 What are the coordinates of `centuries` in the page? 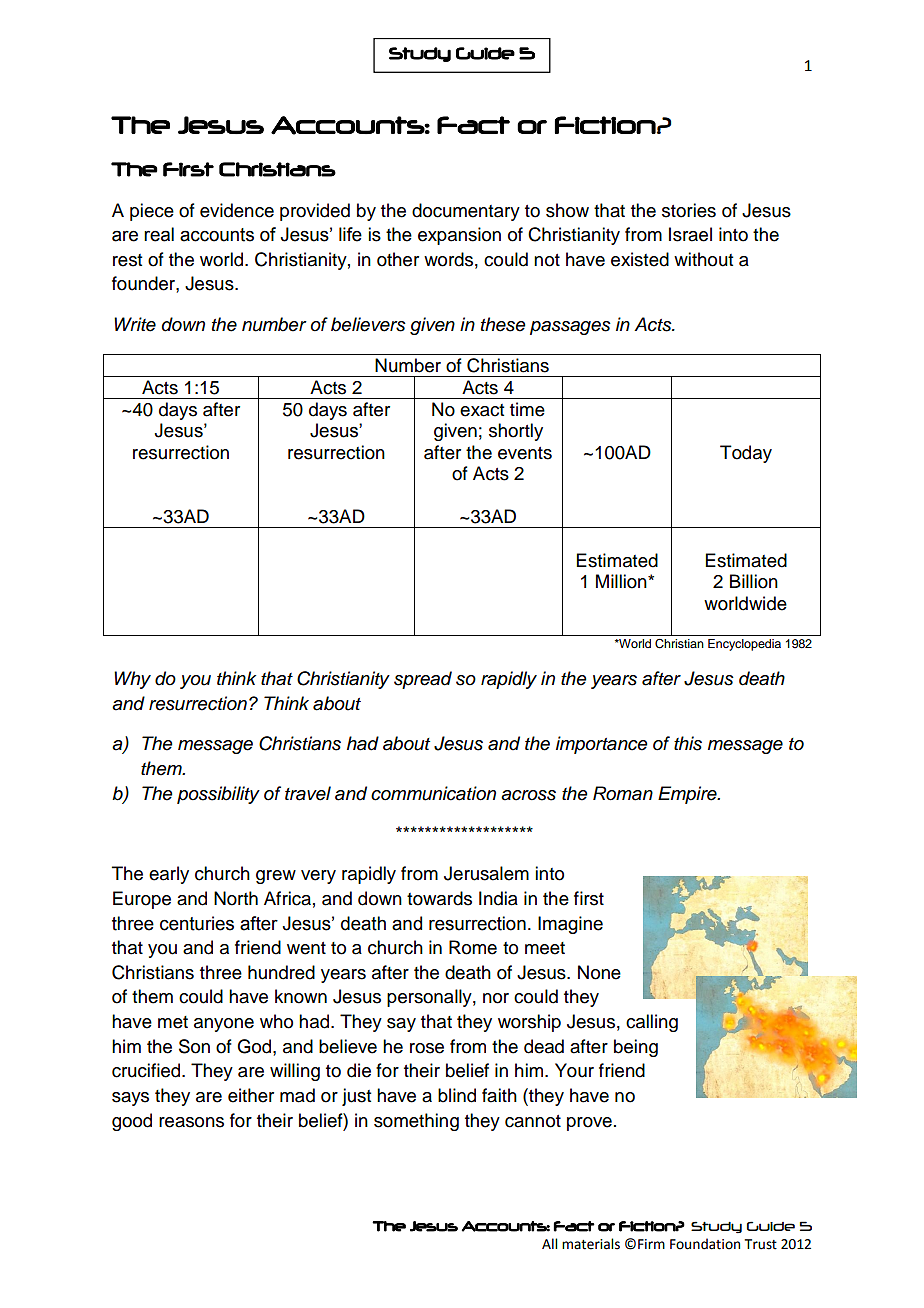 It's located at (197, 923).
